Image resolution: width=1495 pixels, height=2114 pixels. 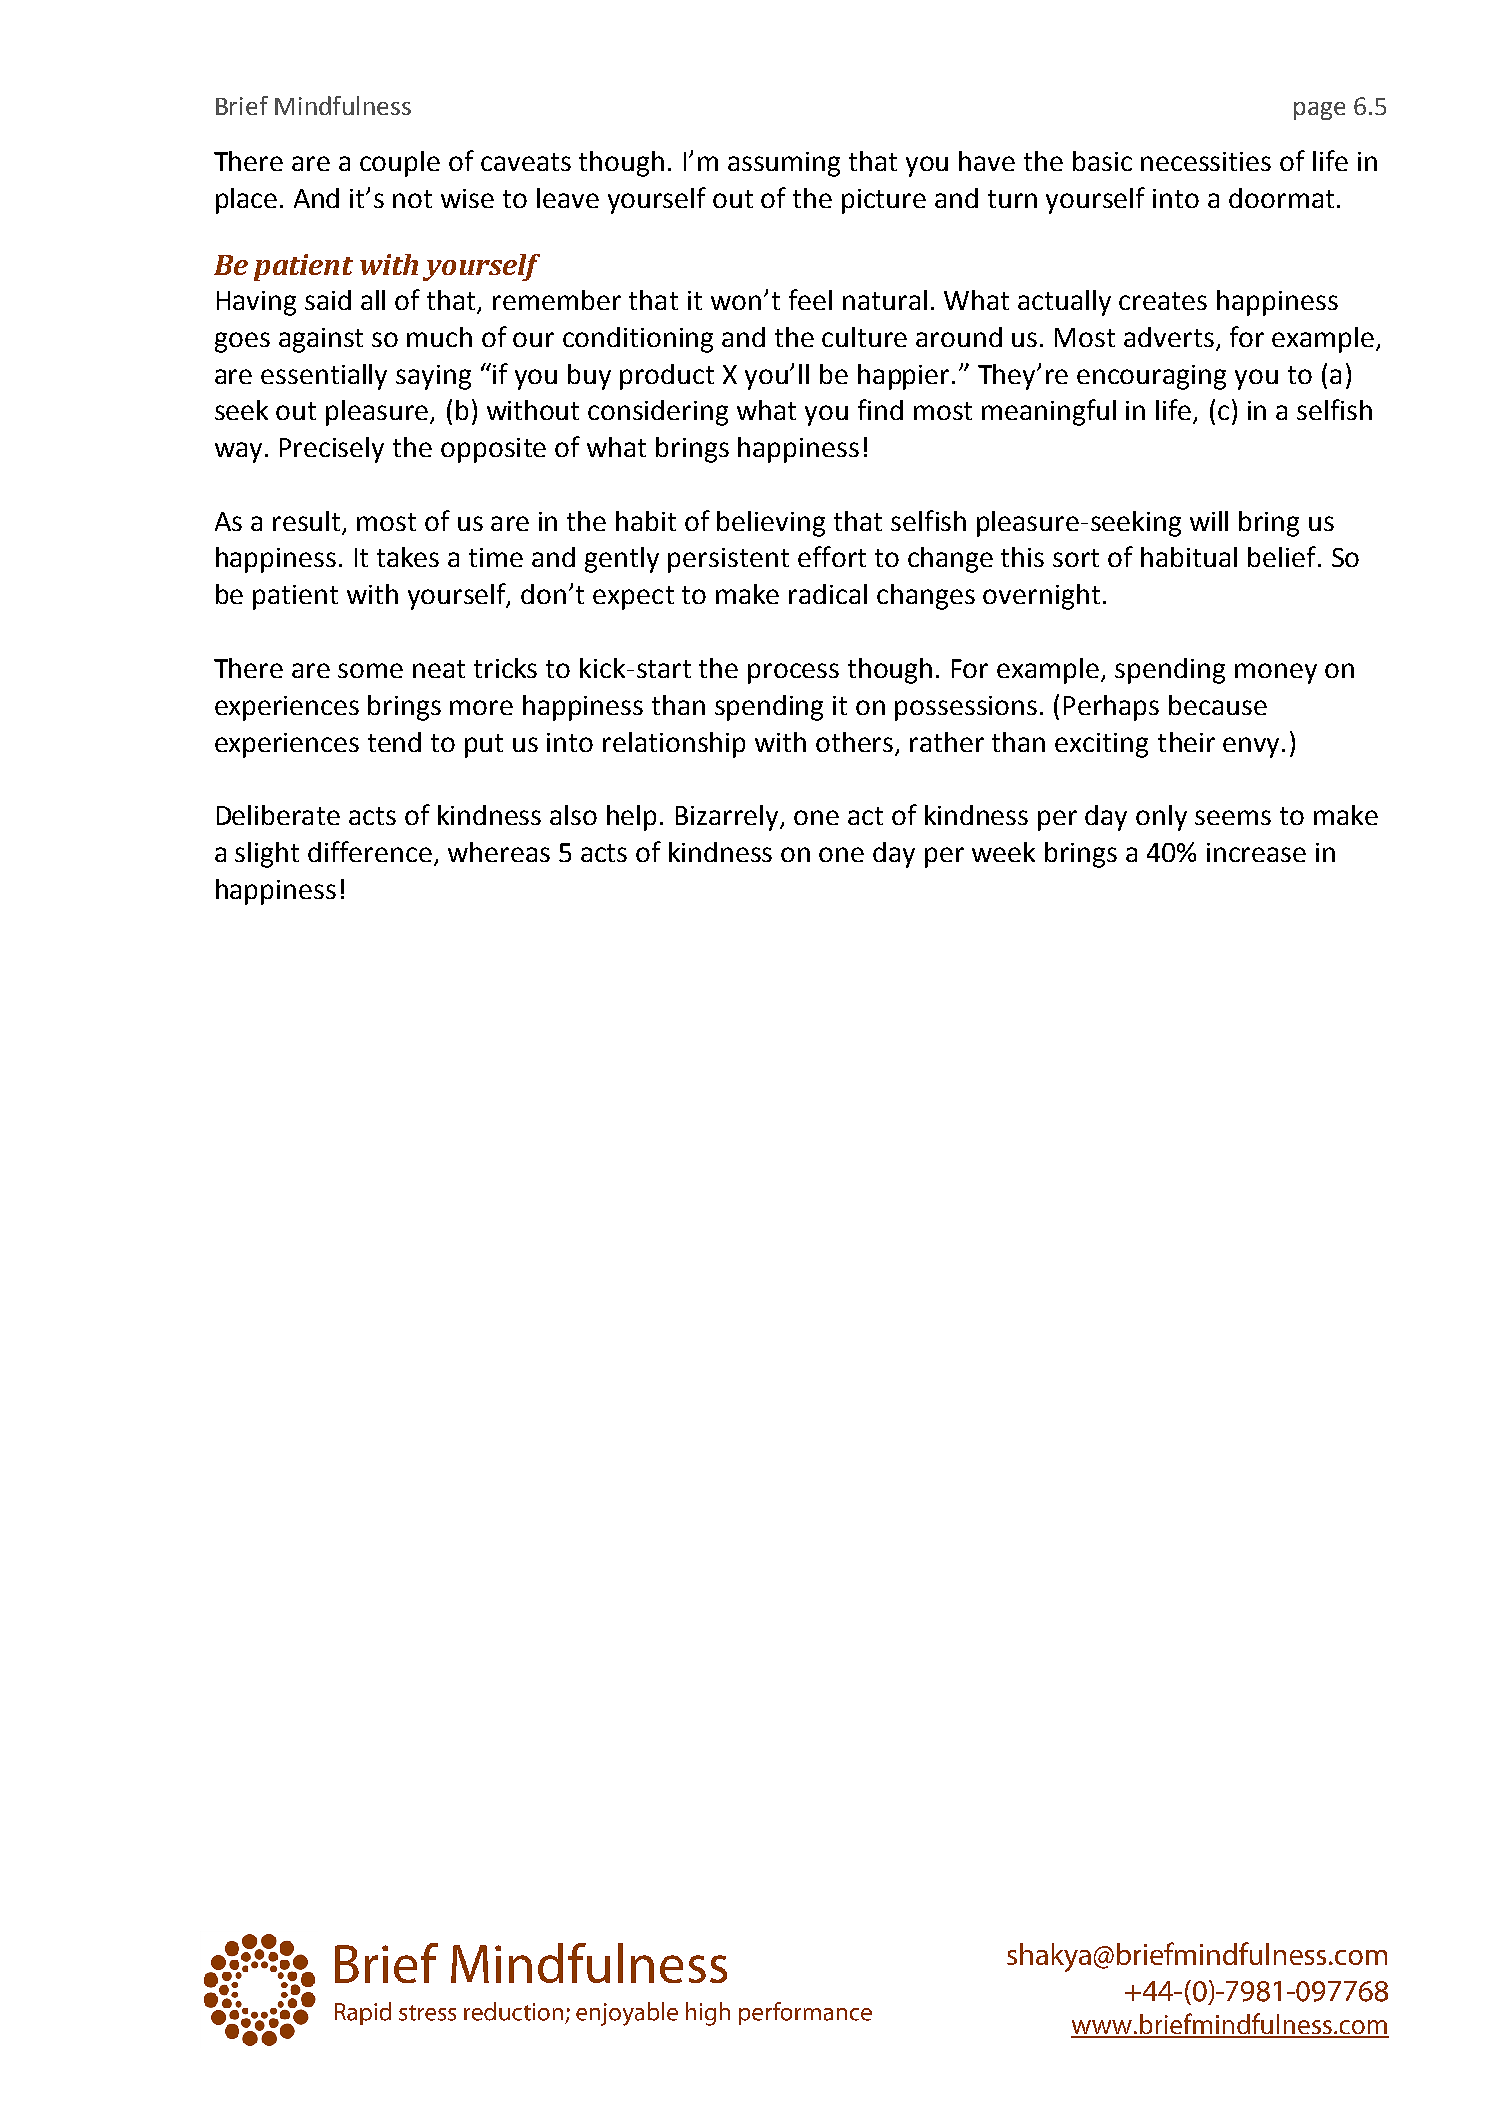 What do you see at coordinates (324, 377) in the screenshot?
I see `essentially` at bounding box center [324, 377].
